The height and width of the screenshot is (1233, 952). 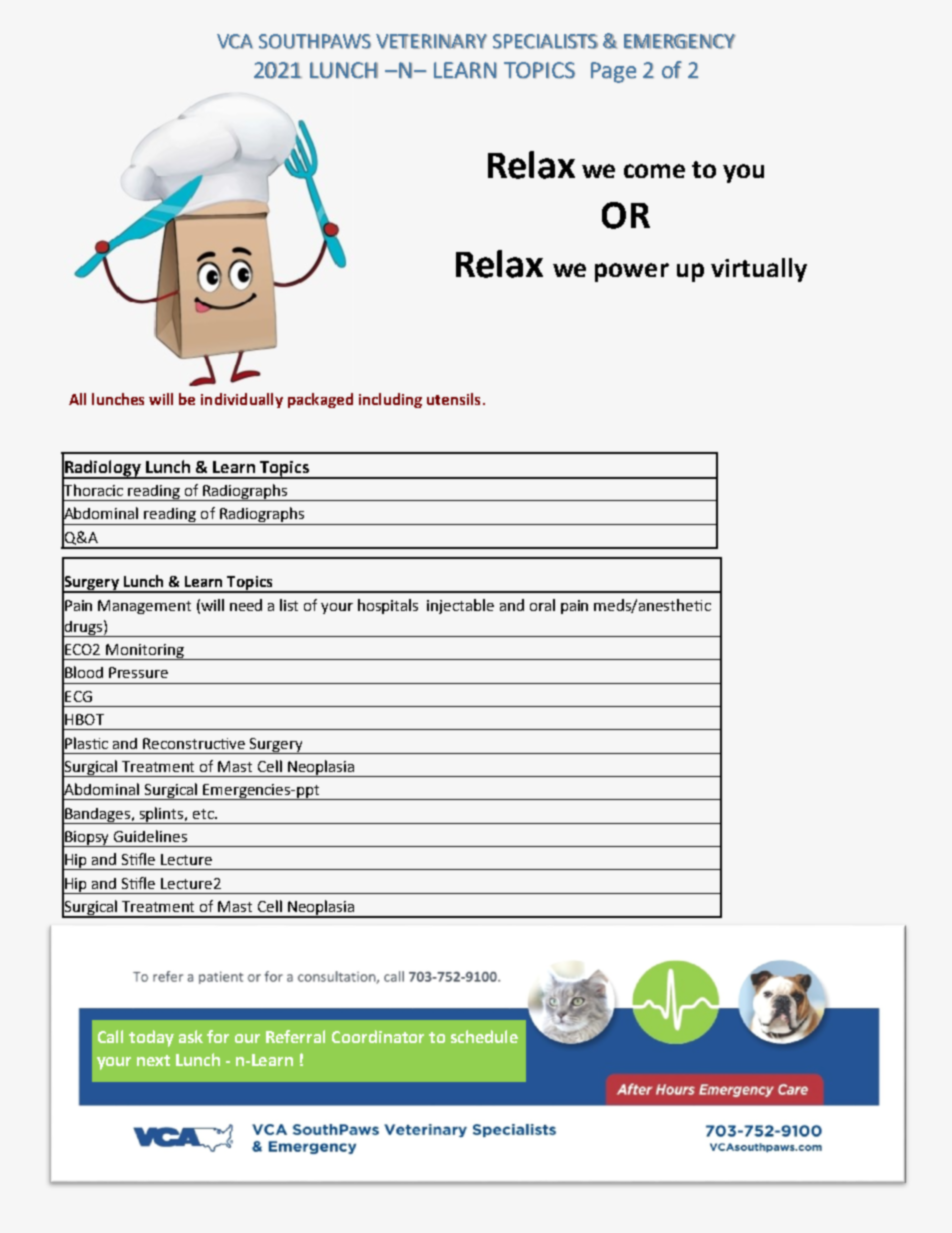 What do you see at coordinates (484, 1036) in the screenshot?
I see `schedule` at bounding box center [484, 1036].
